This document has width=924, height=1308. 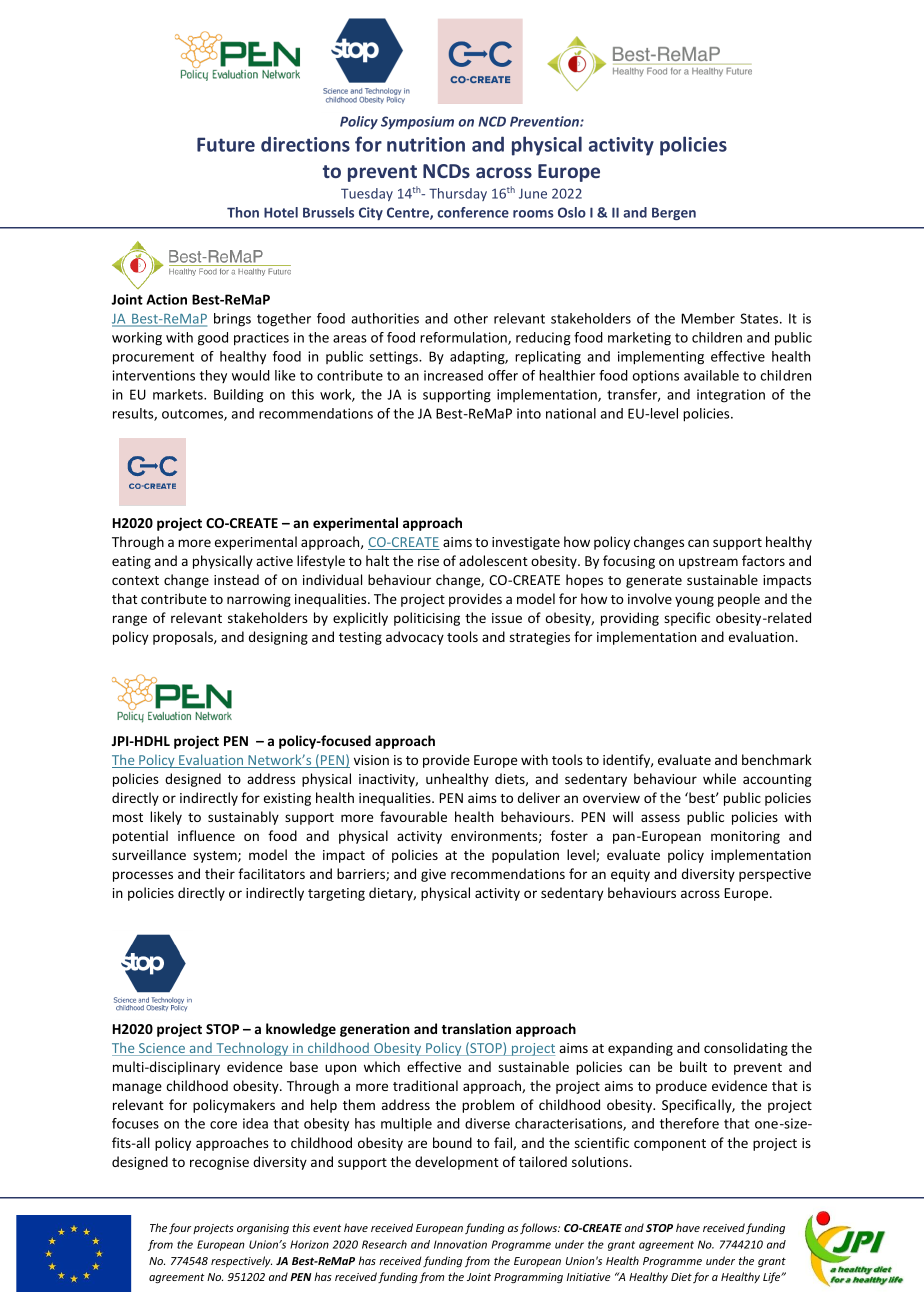 I want to click on four, so click(x=180, y=1228).
